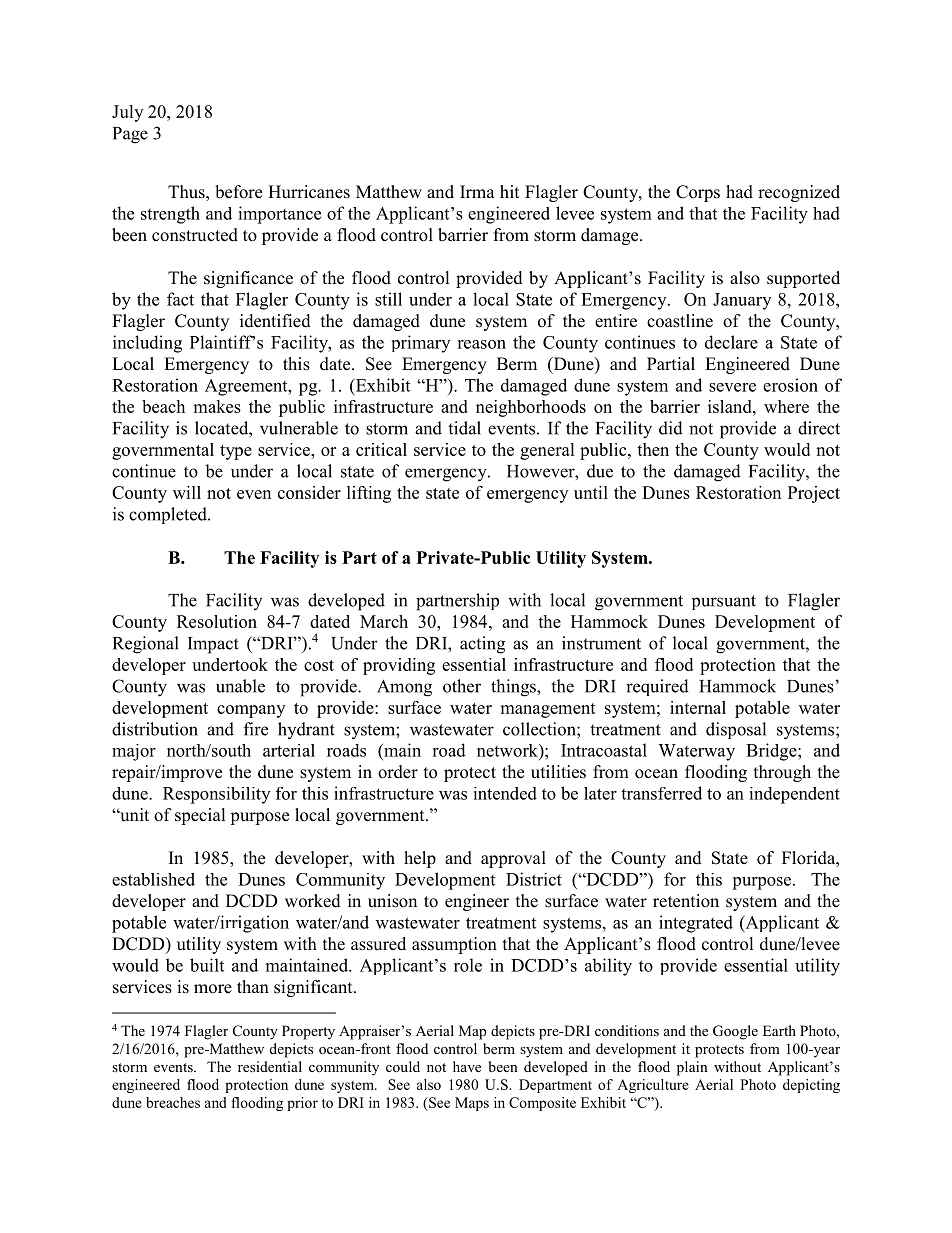  What do you see at coordinates (238, 192) in the page?
I see `before` at bounding box center [238, 192].
